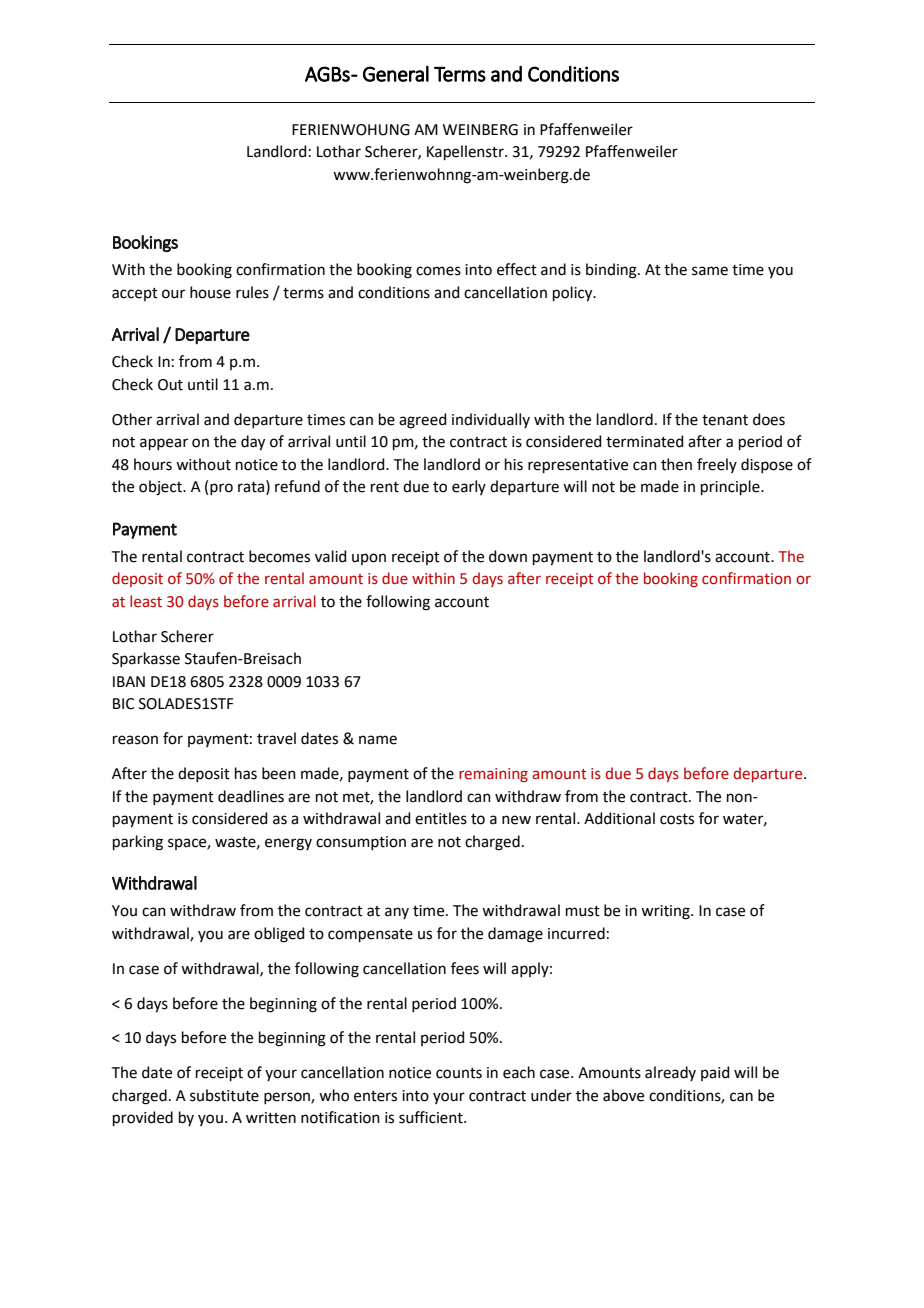  What do you see at coordinates (459, 1073) in the page?
I see `counts` at bounding box center [459, 1073].
